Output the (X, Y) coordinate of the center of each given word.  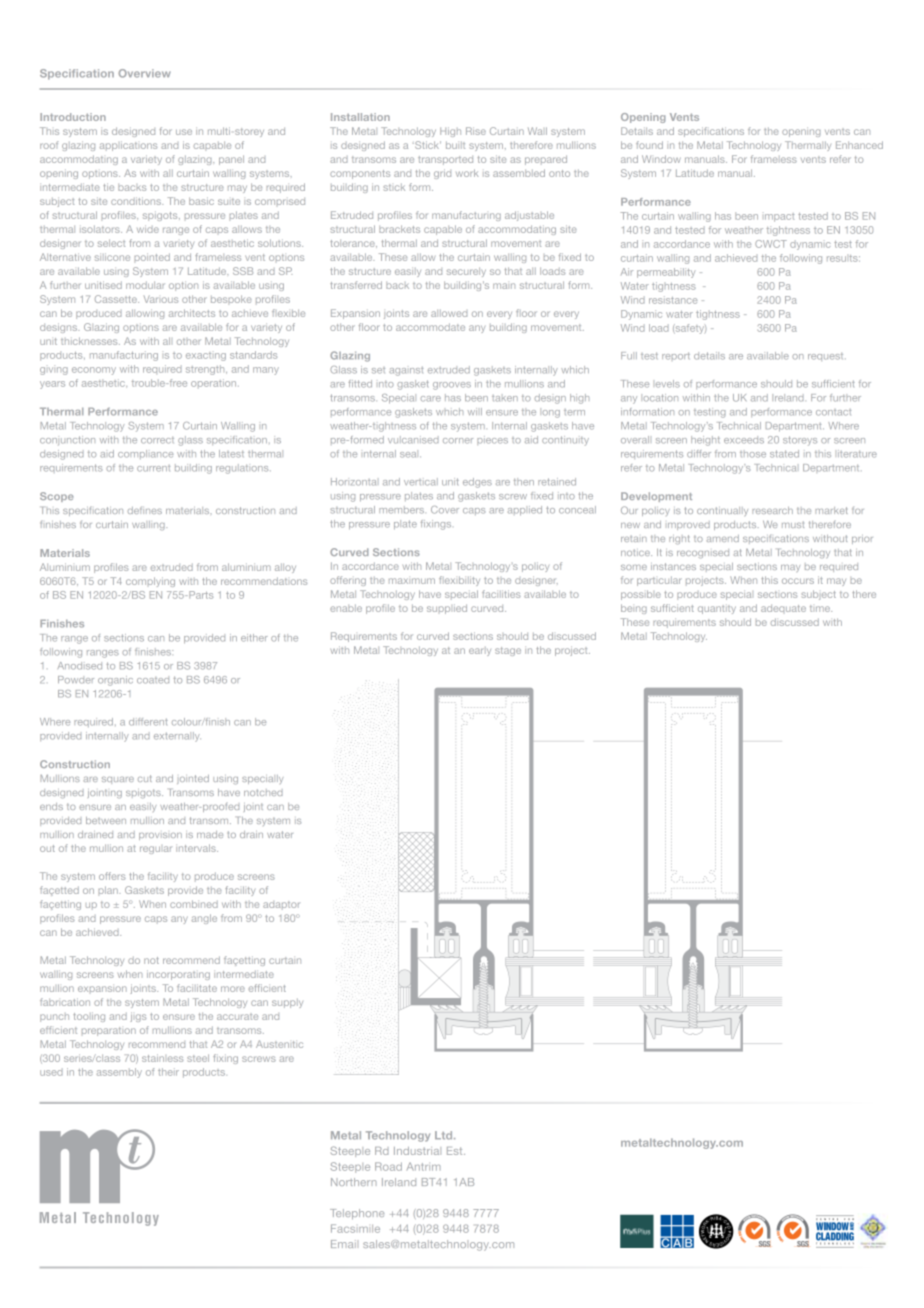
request (827, 357)
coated (153, 680)
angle (204, 919)
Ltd (445, 1135)
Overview (145, 73)
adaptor (281, 905)
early (480, 651)
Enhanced (859, 145)
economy (94, 371)
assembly (119, 1073)
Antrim (424, 1166)
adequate (783, 608)
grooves (452, 386)
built (455, 145)
